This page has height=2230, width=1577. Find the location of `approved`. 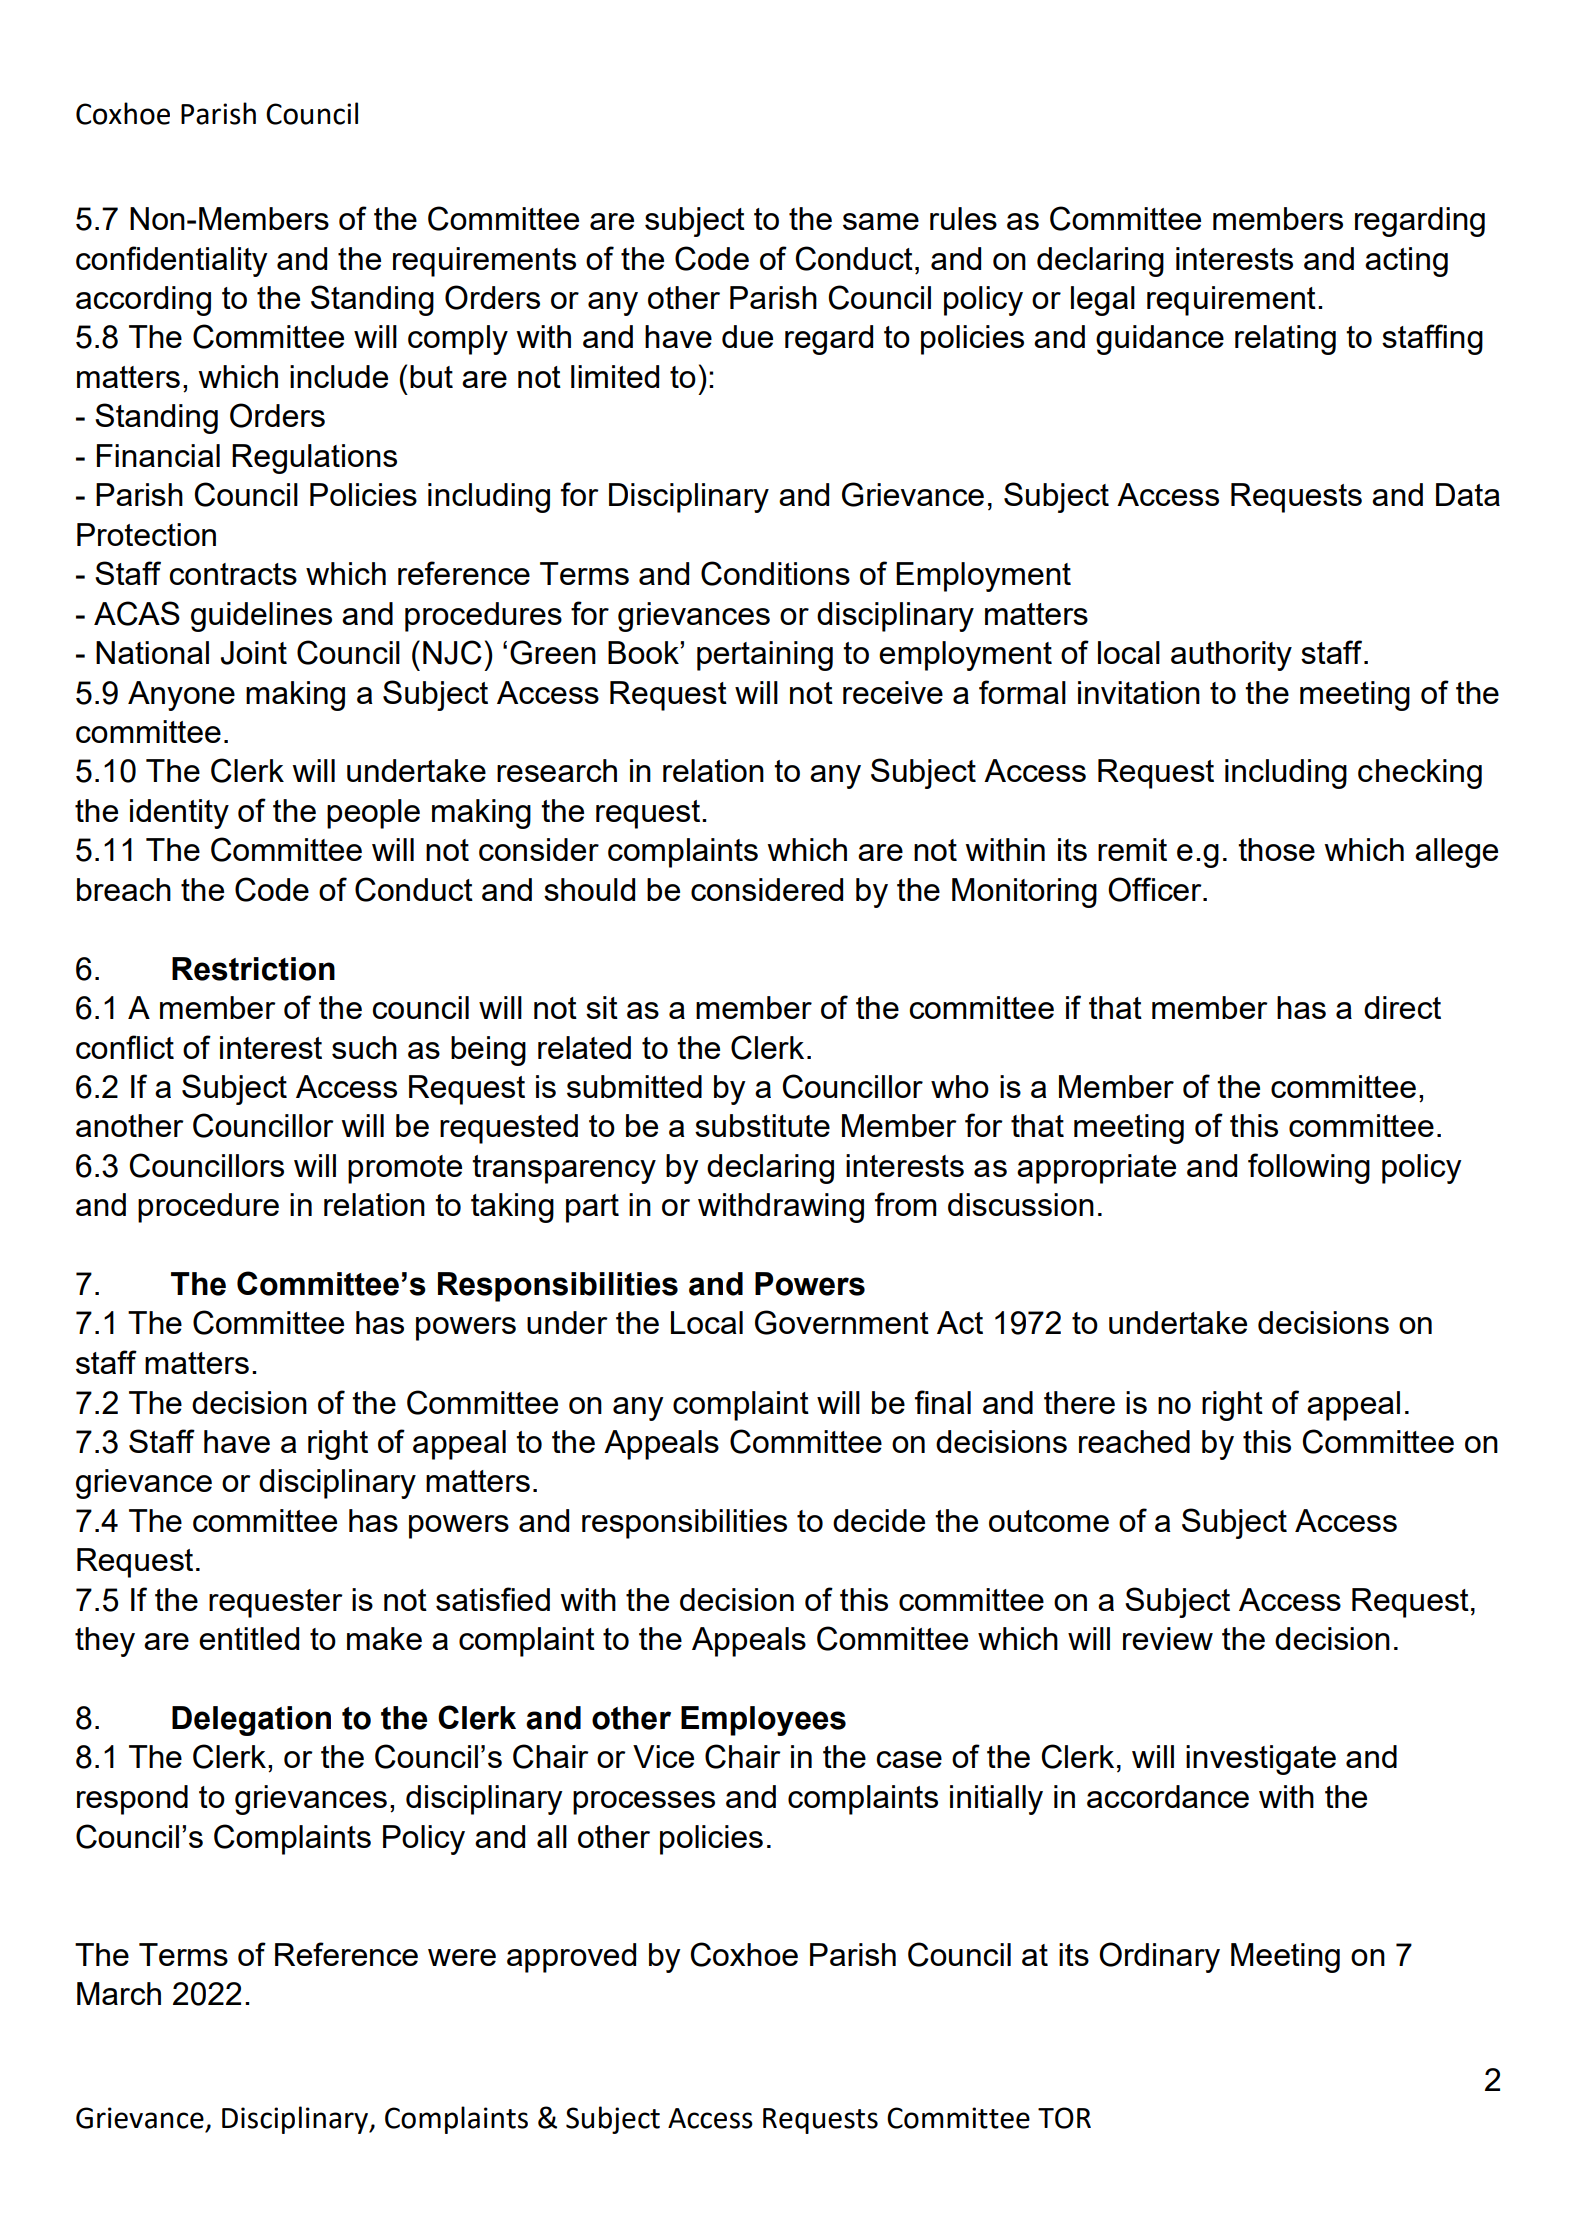

approved is located at coordinates (571, 1958).
